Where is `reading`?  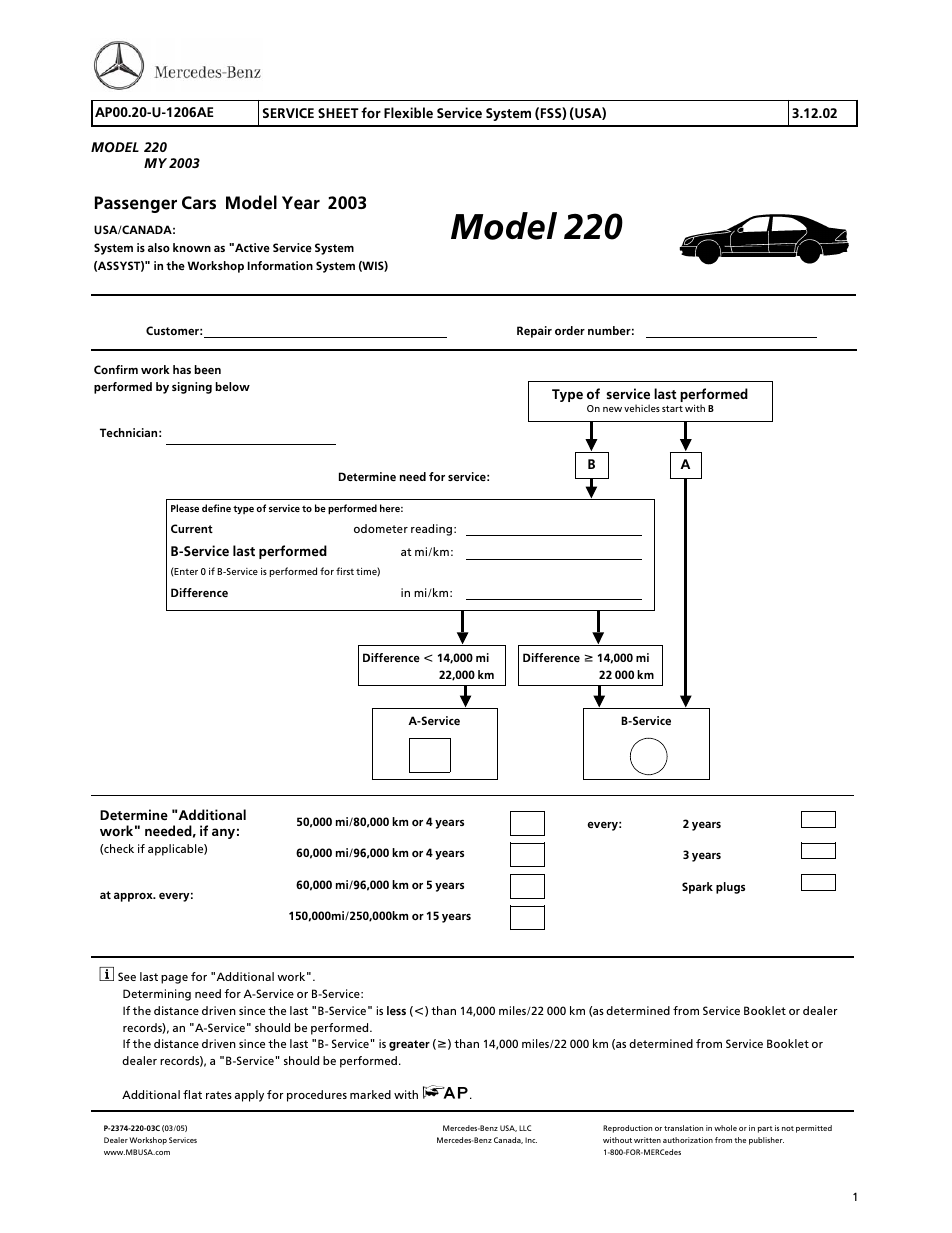 reading is located at coordinates (431, 530).
